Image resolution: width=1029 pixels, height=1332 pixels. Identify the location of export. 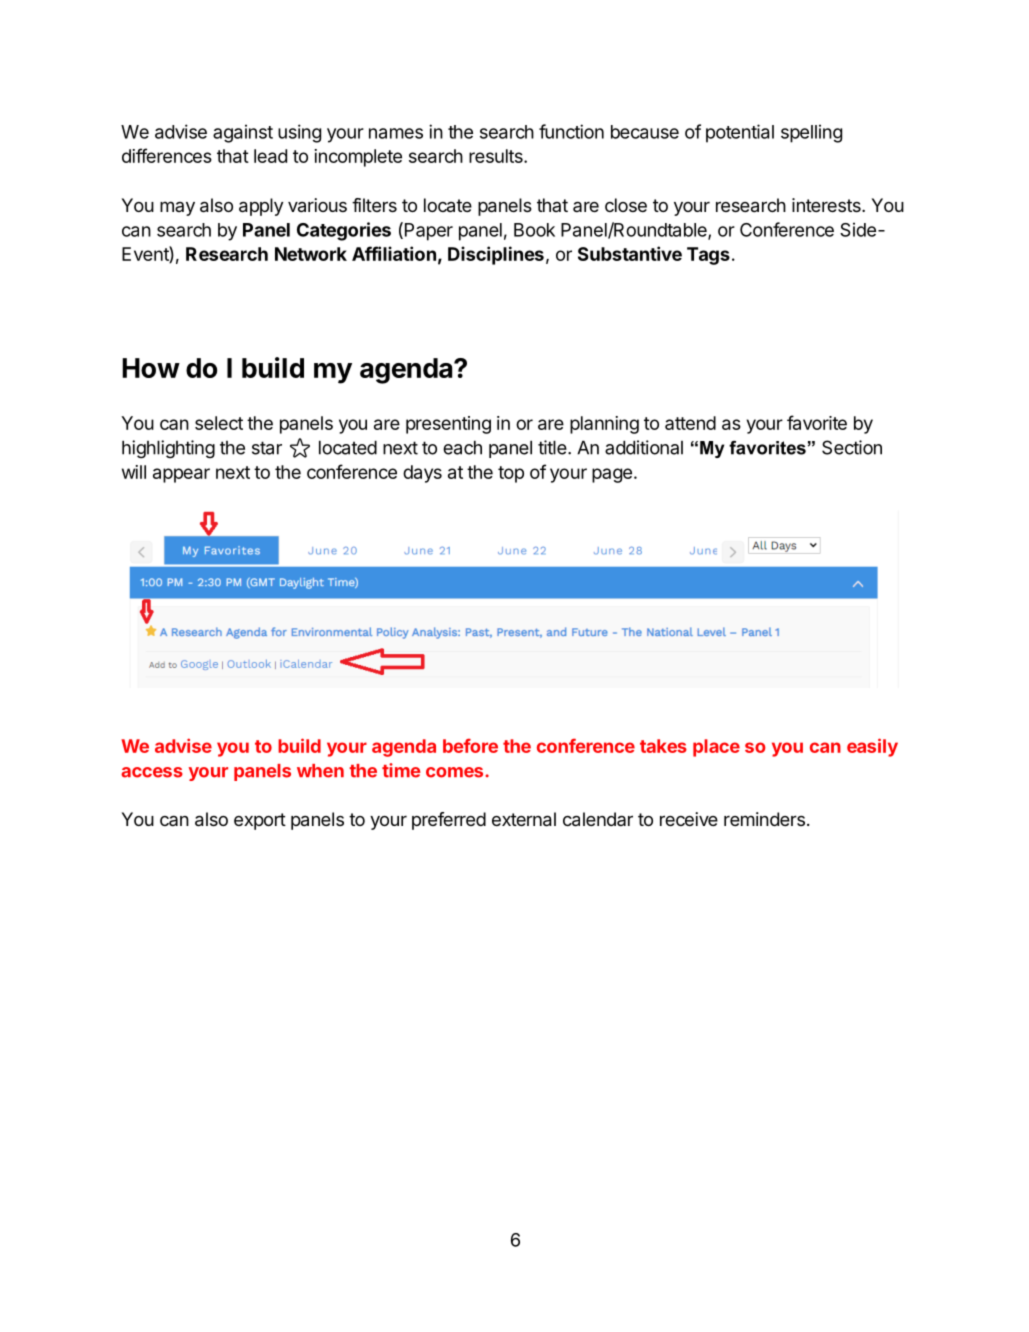
(260, 821).
